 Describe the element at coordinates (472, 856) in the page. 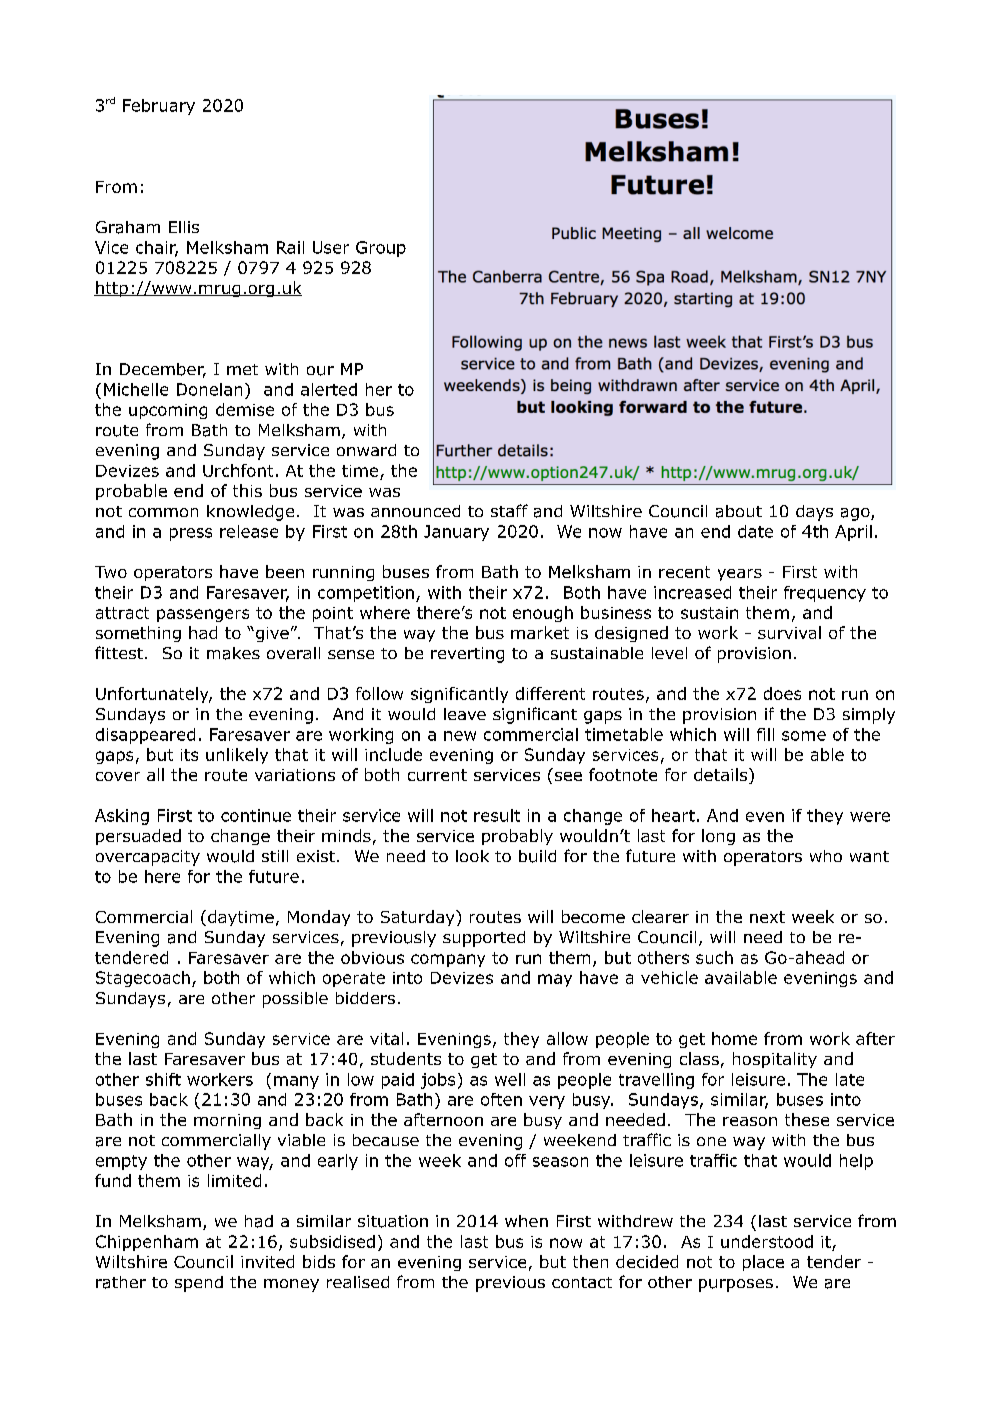

I see `look` at that location.
